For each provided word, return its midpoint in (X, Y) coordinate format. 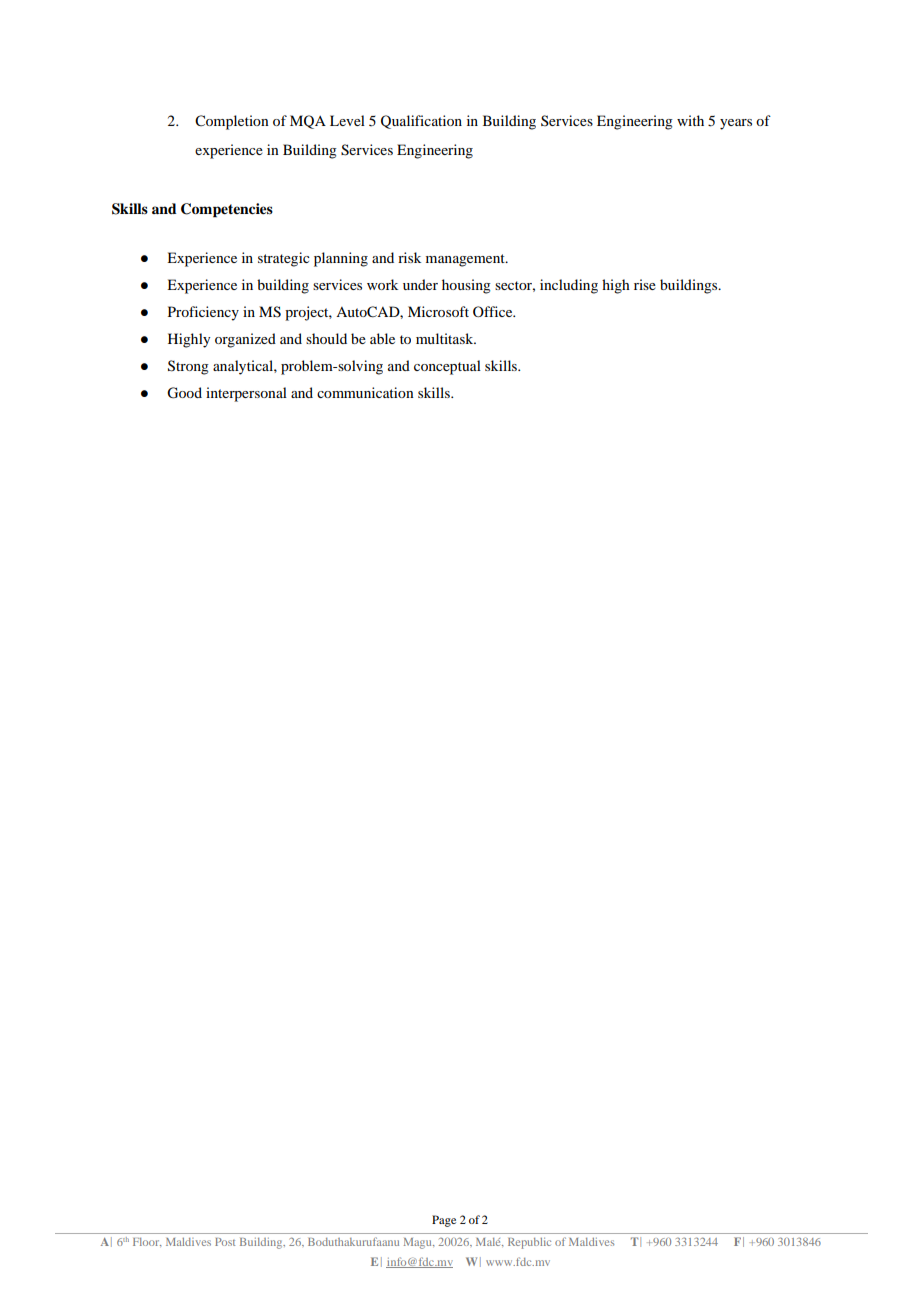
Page (444, 1221)
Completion (232, 122)
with (690, 120)
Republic (529, 1243)
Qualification (421, 122)
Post (225, 1242)
